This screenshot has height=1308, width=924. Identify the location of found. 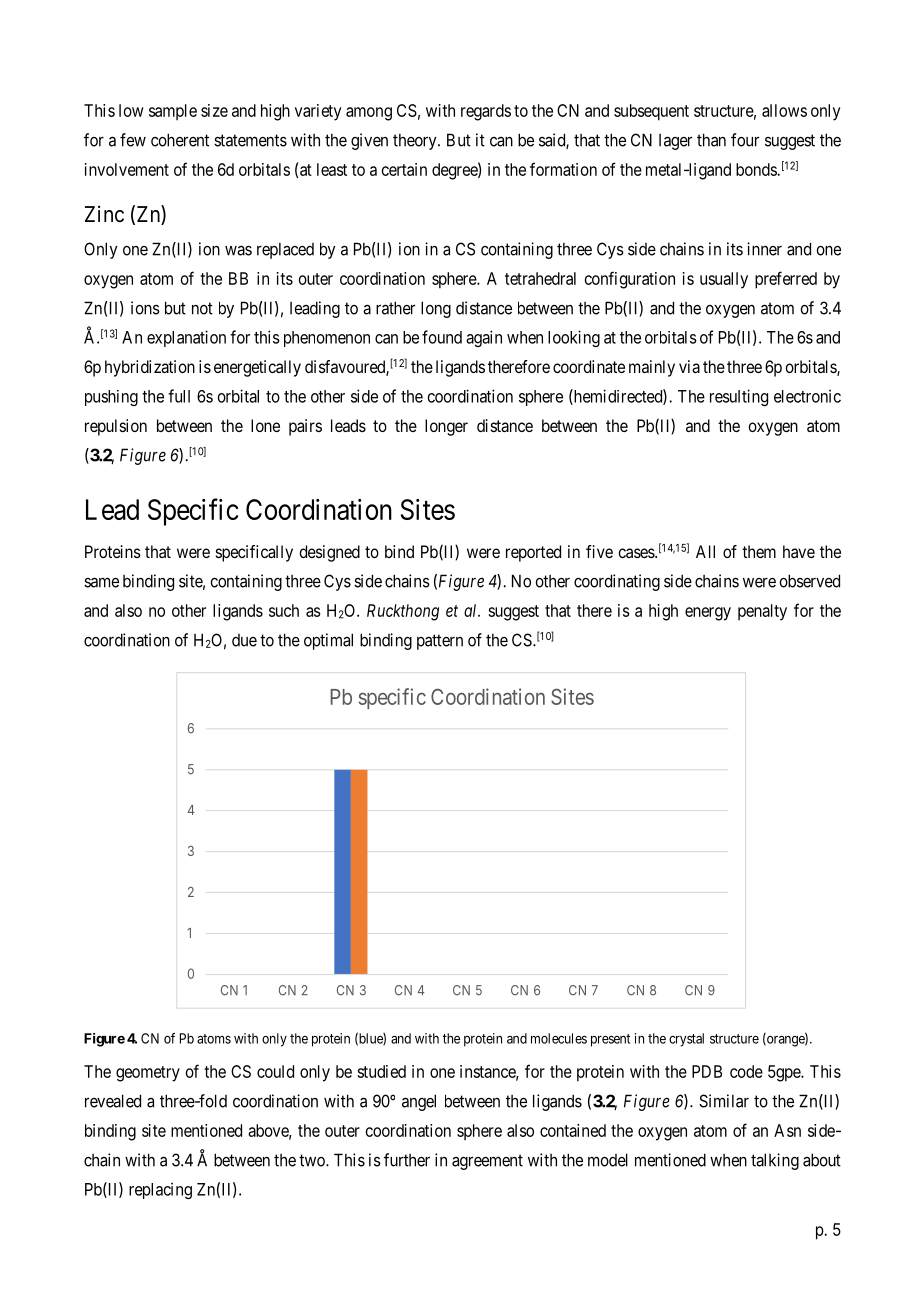
(442, 337).
